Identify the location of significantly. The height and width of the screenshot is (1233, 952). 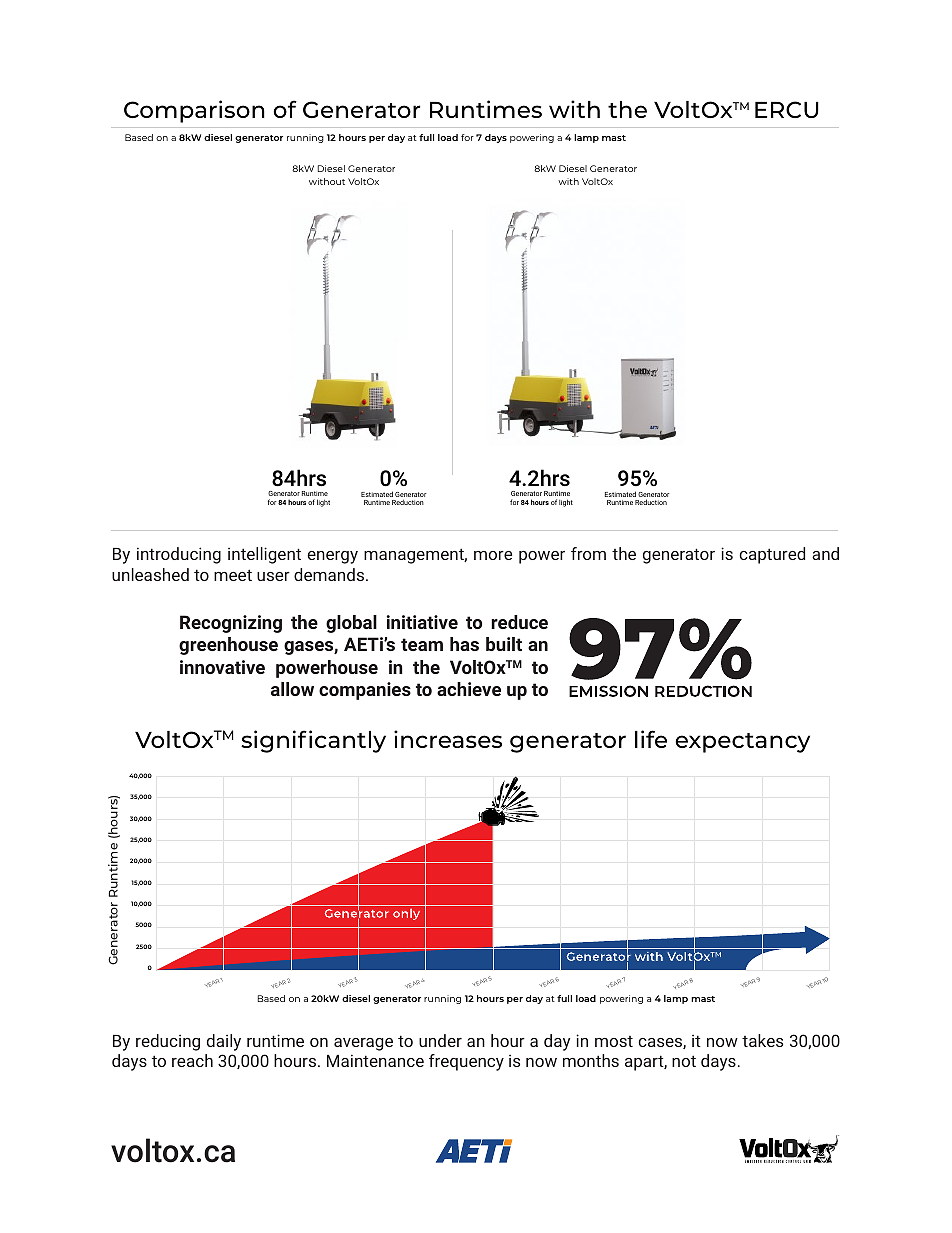
(313, 741).
